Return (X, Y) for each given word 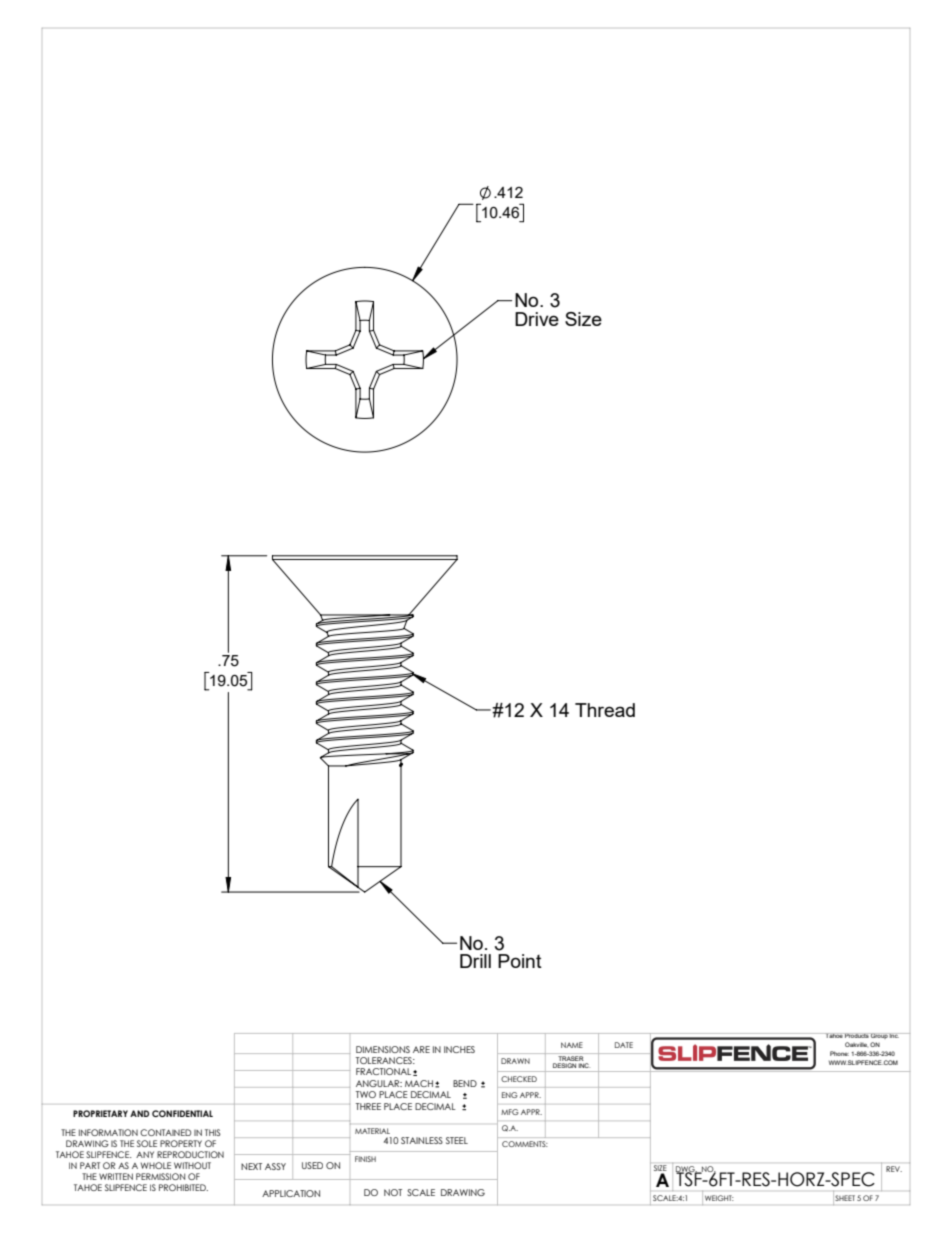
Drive (537, 319)
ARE (421, 1049)
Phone (839, 1053)
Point (520, 961)
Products (857, 1035)
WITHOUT (192, 1165)
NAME (572, 1045)
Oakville (856, 1044)
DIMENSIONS (383, 1049)
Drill (475, 961)
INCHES (459, 1049)
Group (879, 1036)
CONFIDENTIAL (182, 1113)
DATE (624, 1045)
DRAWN (515, 1061)
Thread (605, 710)
